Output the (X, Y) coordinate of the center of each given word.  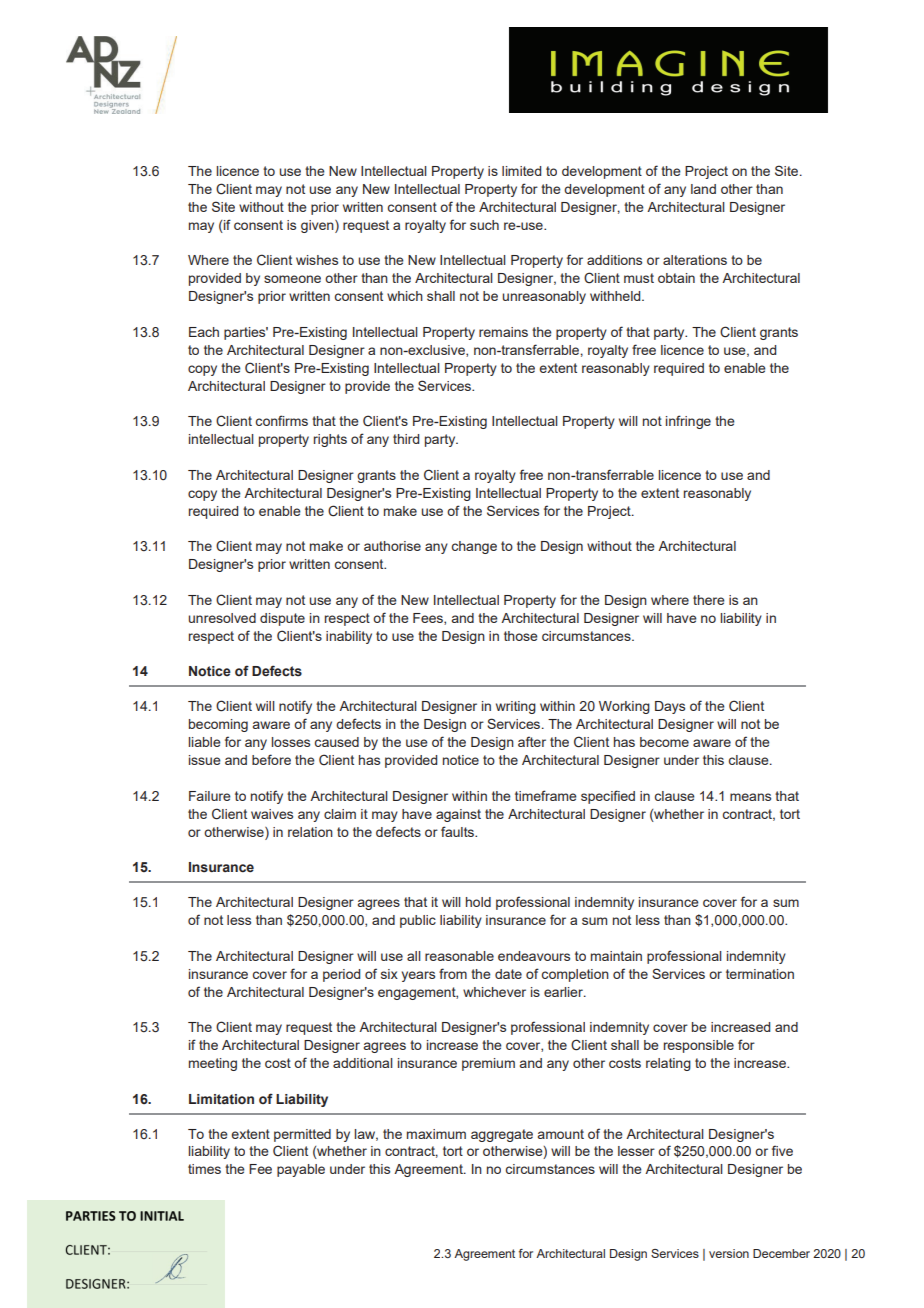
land (703, 189)
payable (301, 1170)
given (318, 226)
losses (290, 742)
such (484, 225)
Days (670, 707)
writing (516, 707)
